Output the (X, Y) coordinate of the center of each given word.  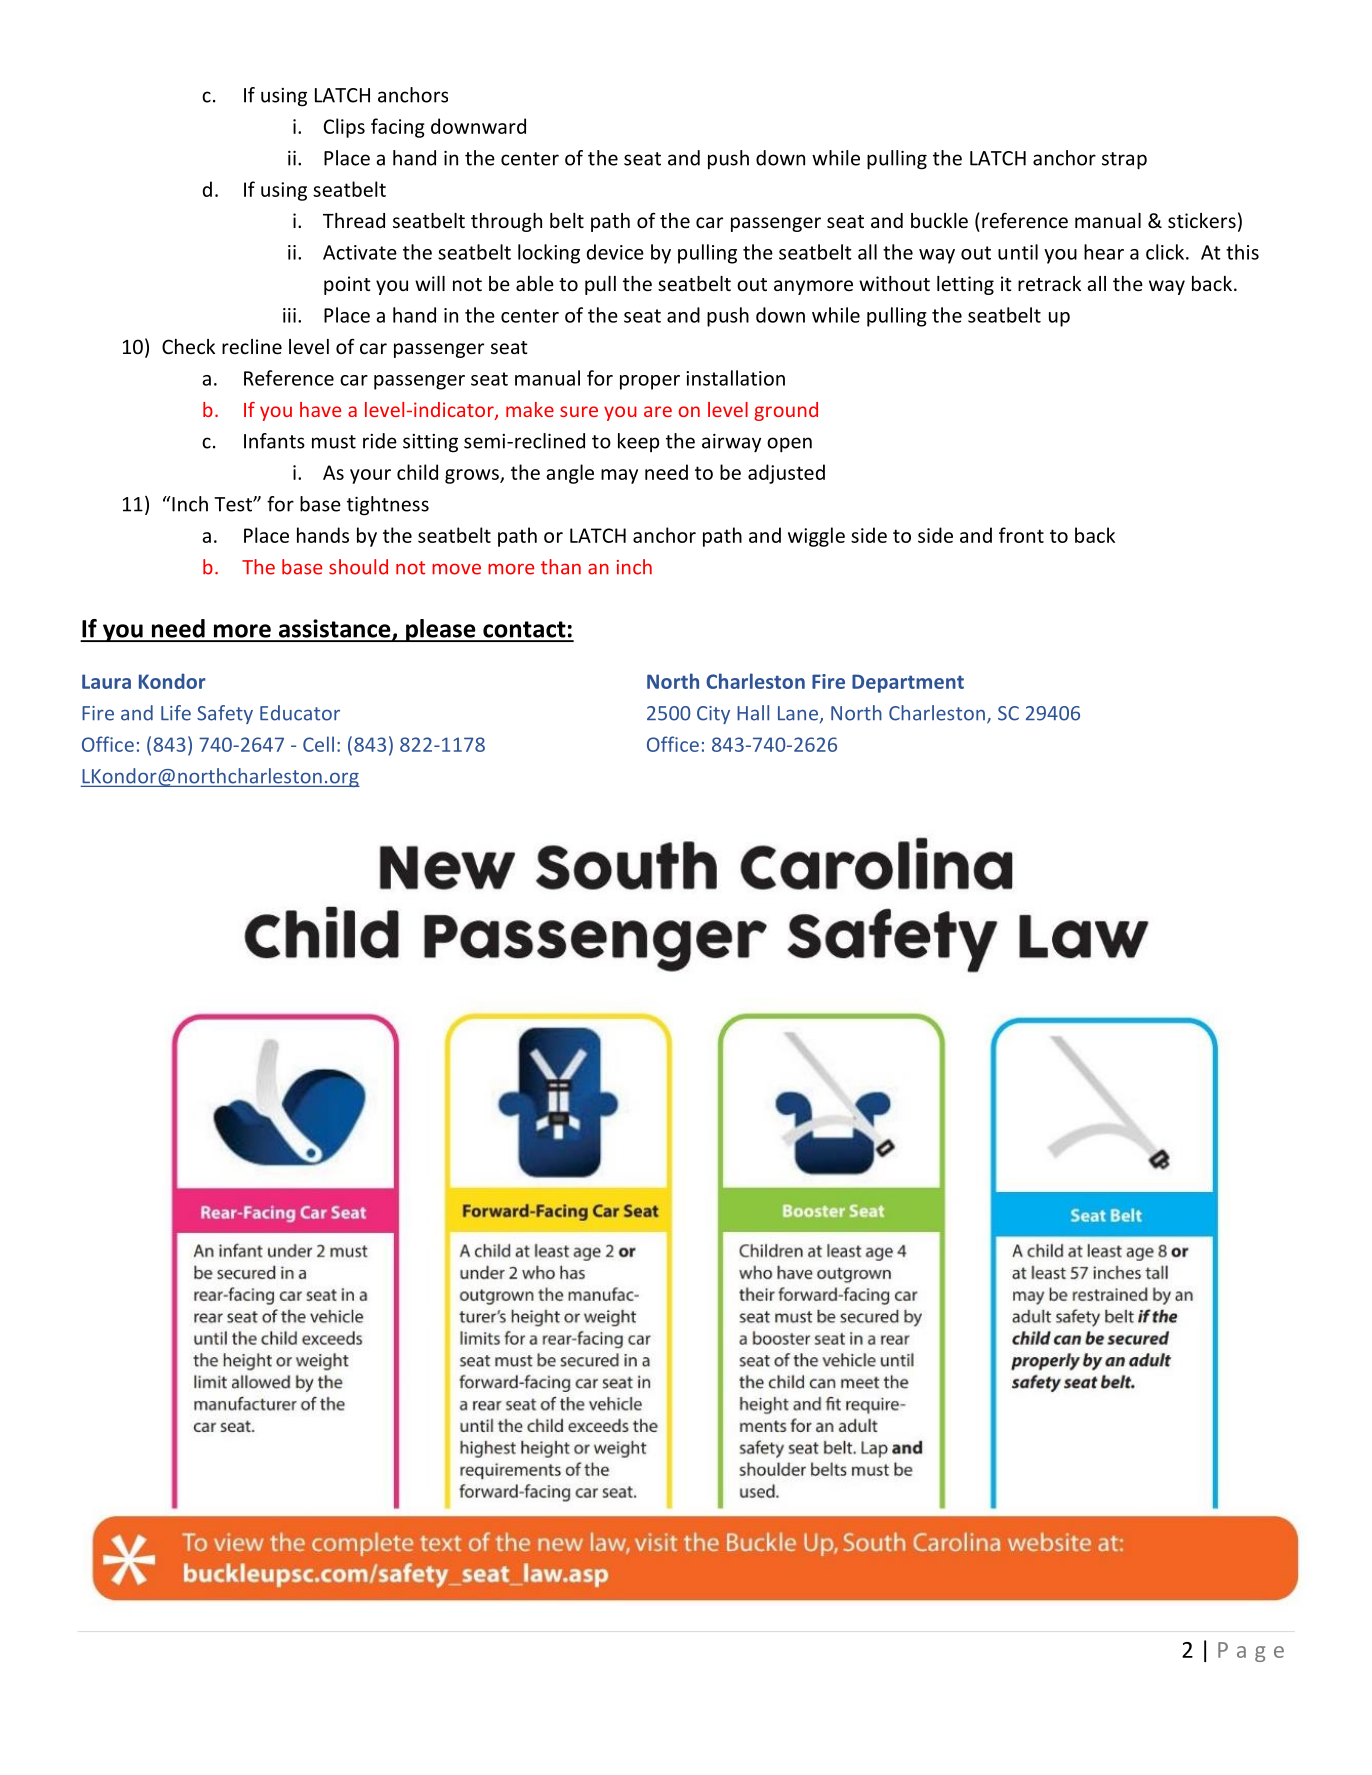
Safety (225, 714)
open (789, 445)
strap (1124, 161)
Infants (274, 441)
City (713, 715)
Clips (344, 128)
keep (638, 442)
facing (398, 128)
